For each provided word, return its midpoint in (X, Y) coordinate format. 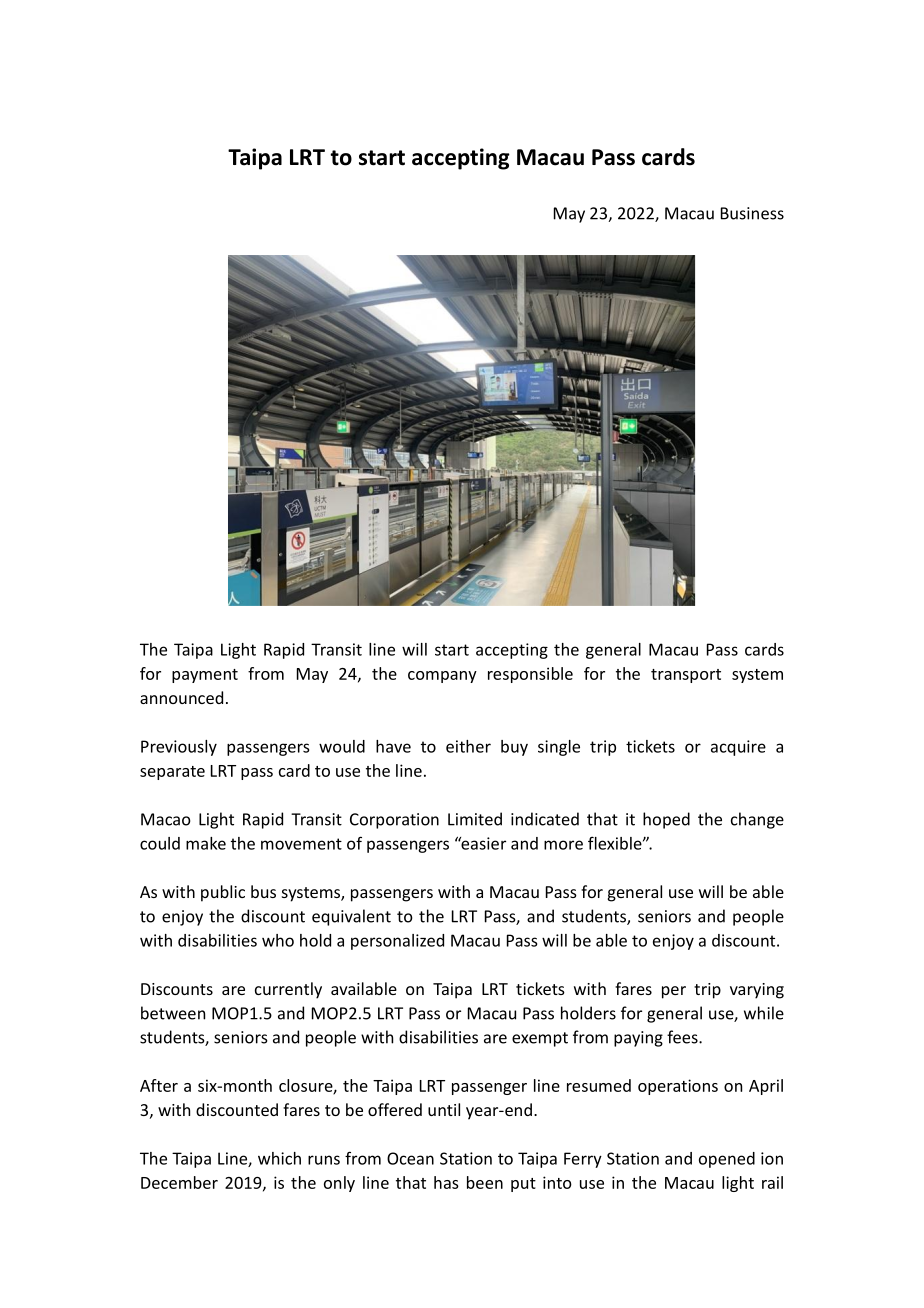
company (442, 677)
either (468, 746)
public (223, 893)
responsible (530, 675)
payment (205, 676)
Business (752, 213)
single (559, 748)
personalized (397, 942)
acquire (738, 748)
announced (181, 697)
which (279, 1158)
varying (757, 991)
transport (686, 676)
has (446, 1182)
